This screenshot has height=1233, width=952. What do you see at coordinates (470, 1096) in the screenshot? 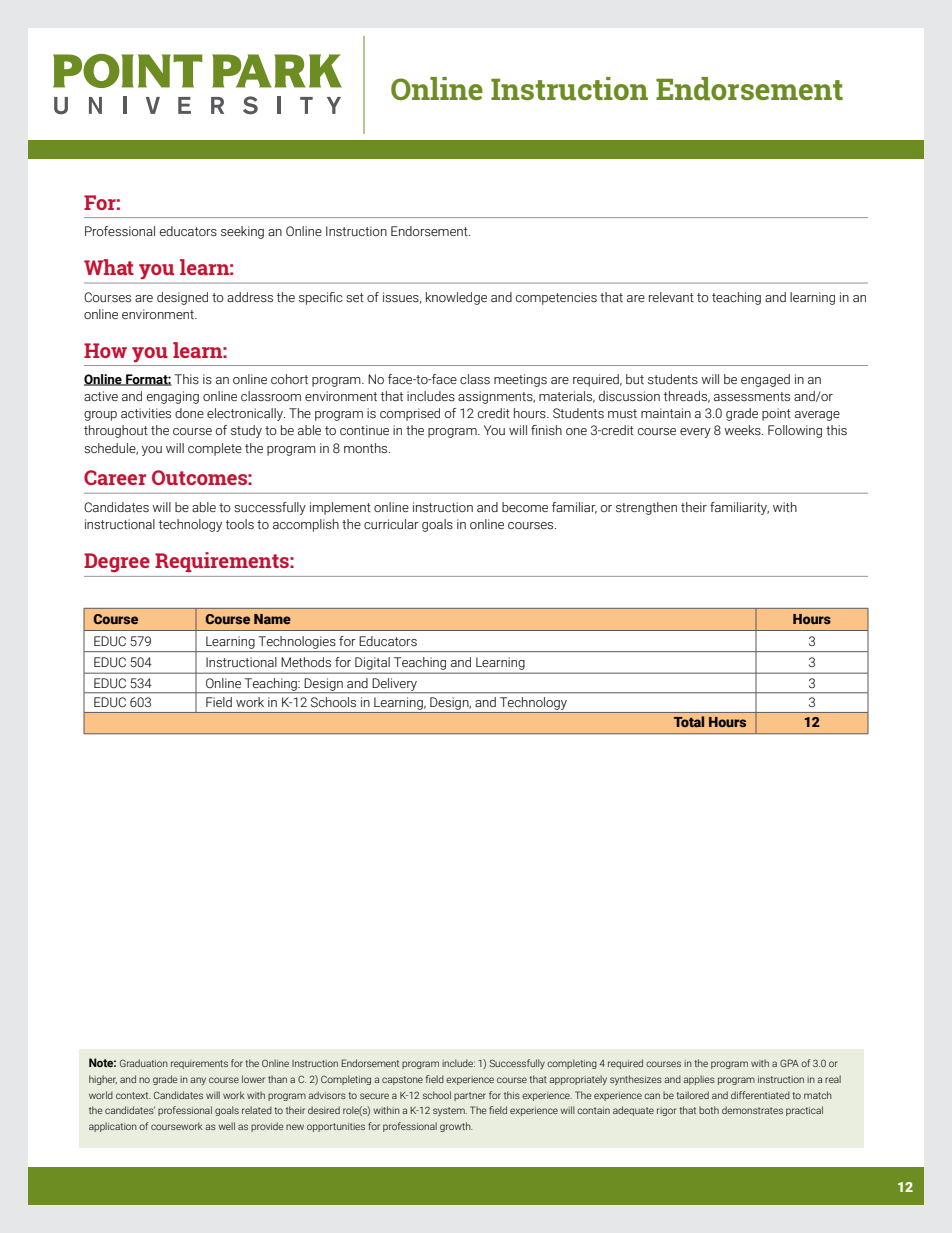
I see `partner` at bounding box center [470, 1096].
